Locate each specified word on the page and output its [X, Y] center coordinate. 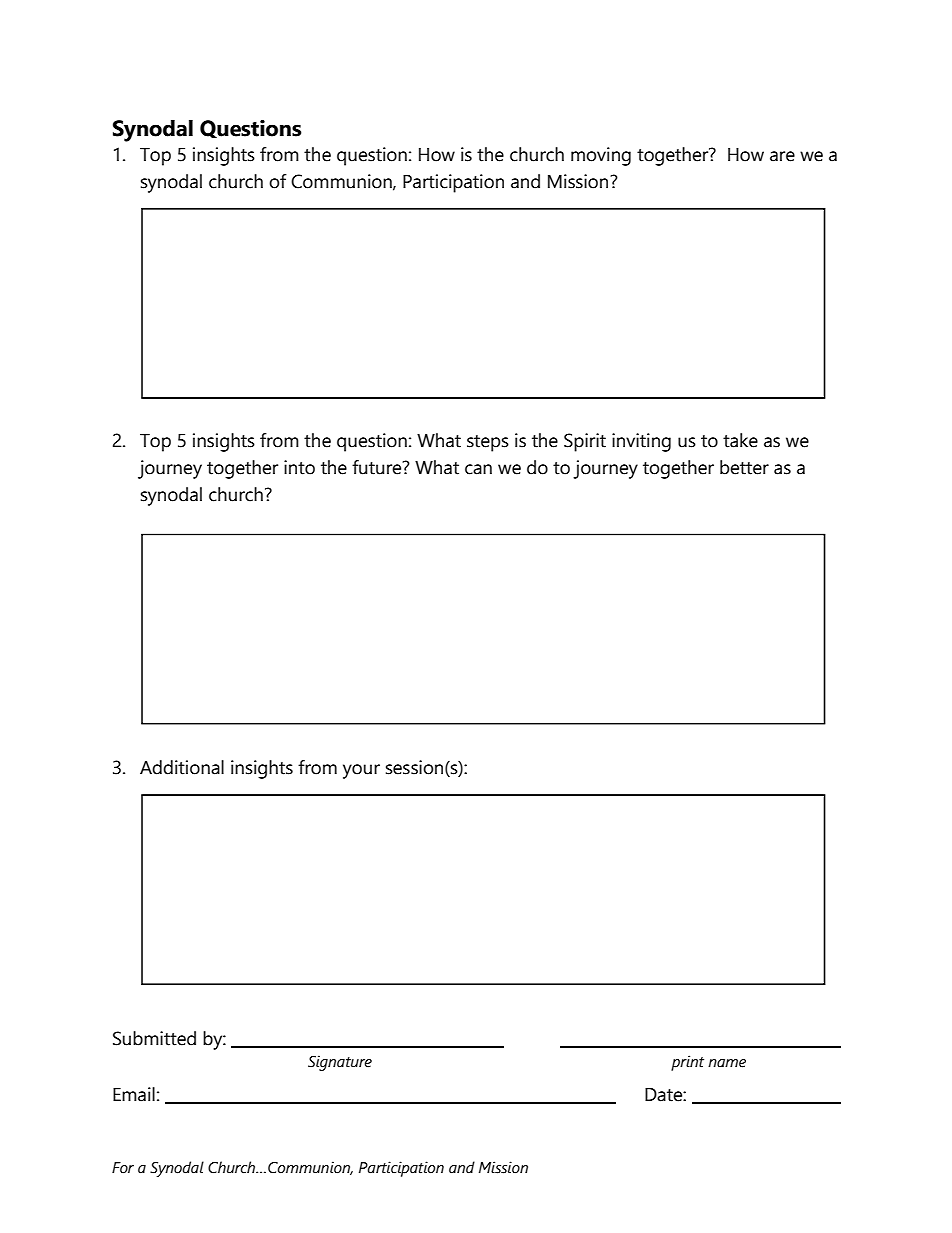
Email [134, 1094]
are [782, 156]
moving [601, 156]
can [478, 469]
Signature [340, 1063]
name [727, 1063]
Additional [182, 767]
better [744, 467]
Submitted [154, 1038]
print [687, 1063]
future [378, 467]
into [299, 467]
